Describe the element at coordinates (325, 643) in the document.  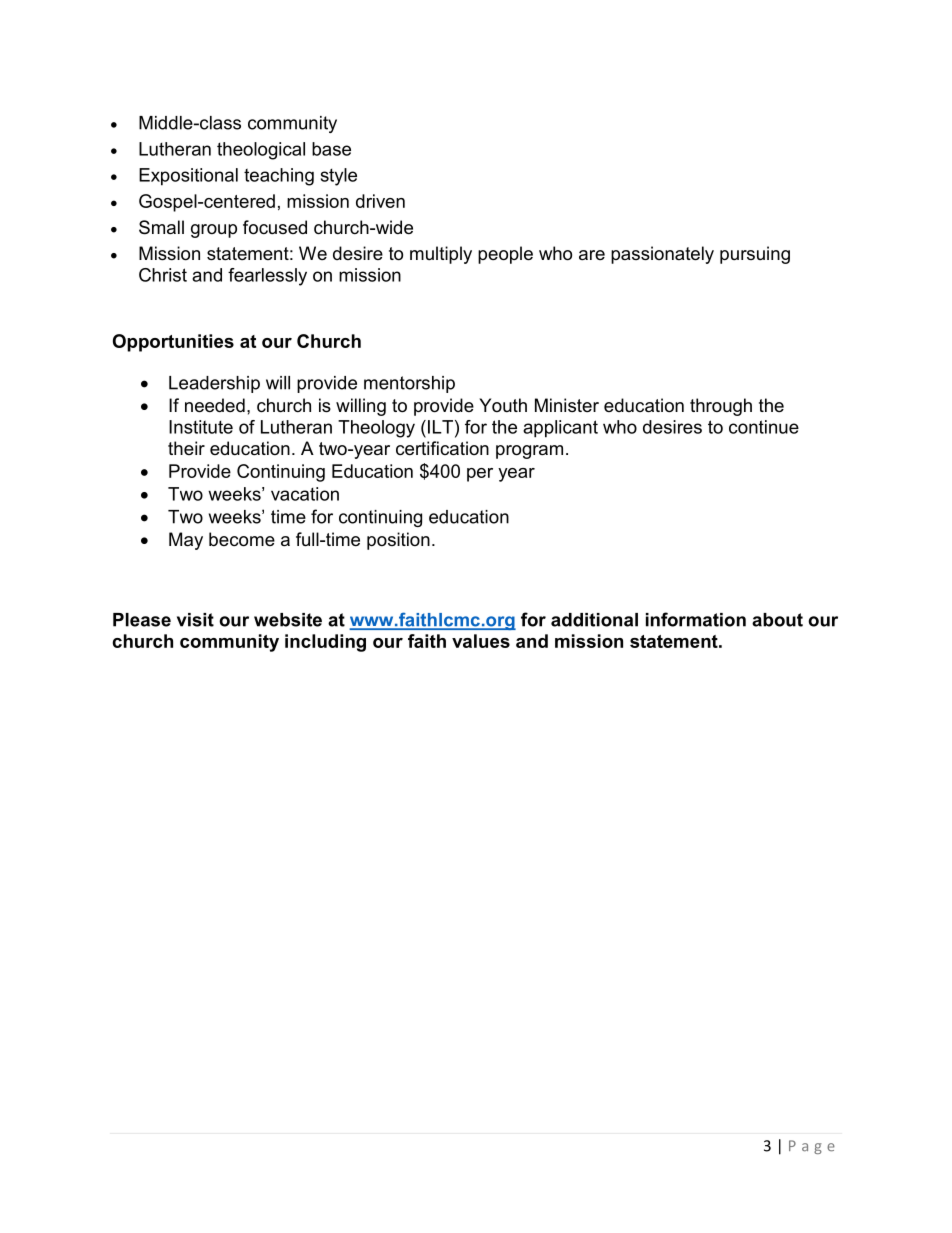
I see `including` at that location.
